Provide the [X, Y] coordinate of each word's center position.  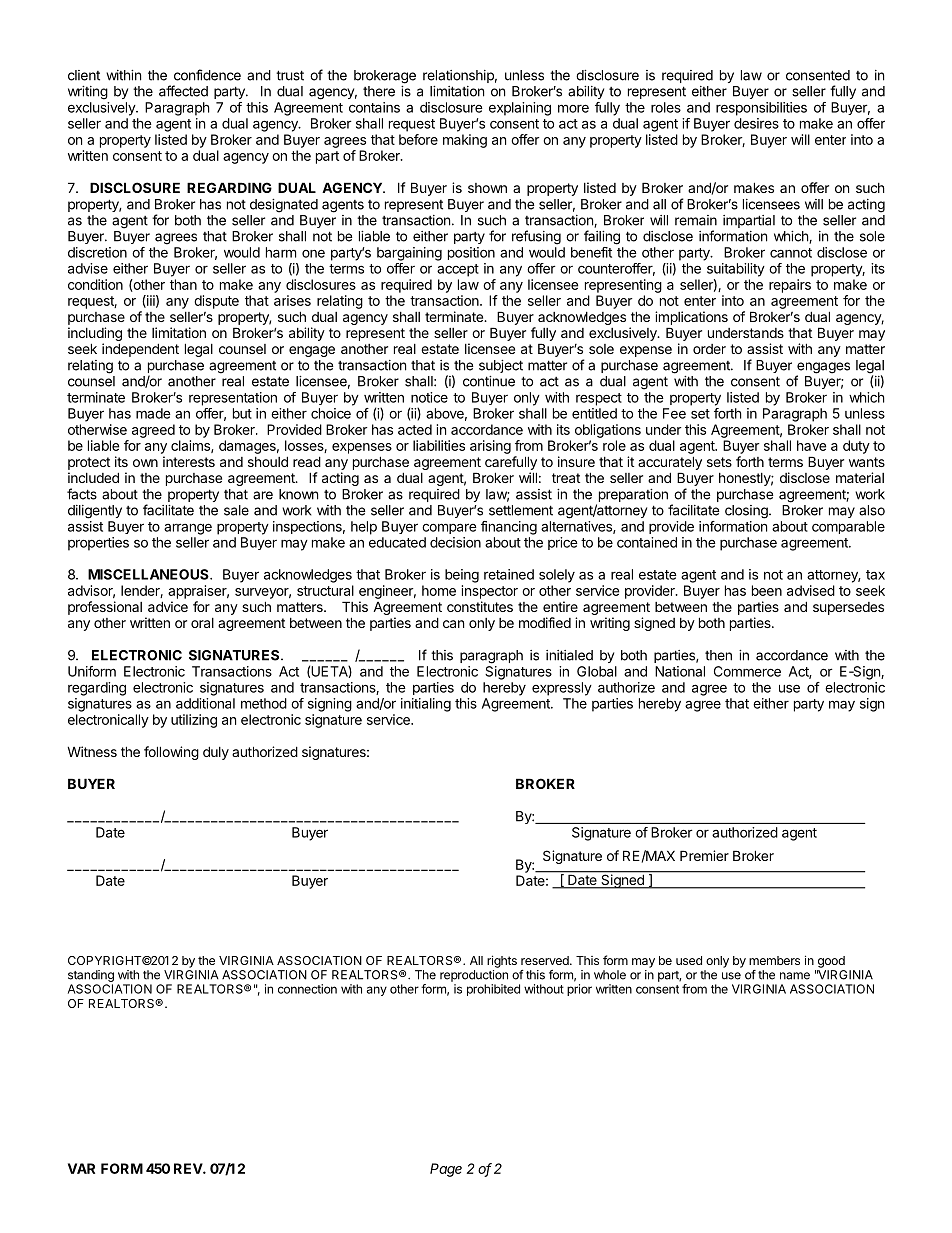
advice [168, 606]
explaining [520, 109]
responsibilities [761, 109]
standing [91, 976]
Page [446, 1170]
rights [502, 961]
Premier [704, 855]
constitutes [480, 606]
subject [501, 366]
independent [140, 350]
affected [183, 91]
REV [189, 1168]
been [767, 590]
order [709, 349]
